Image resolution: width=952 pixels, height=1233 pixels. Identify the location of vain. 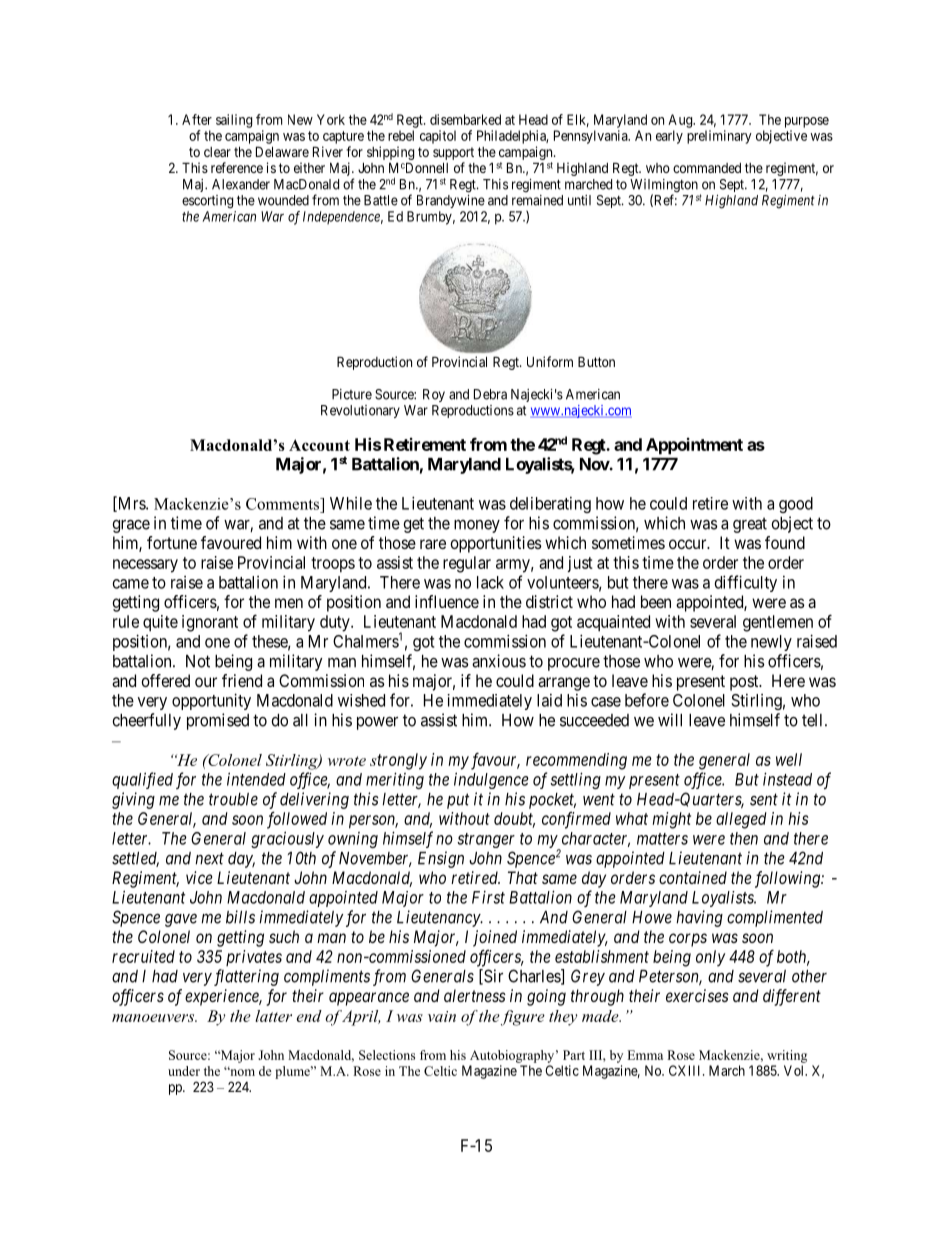
(442, 1016).
